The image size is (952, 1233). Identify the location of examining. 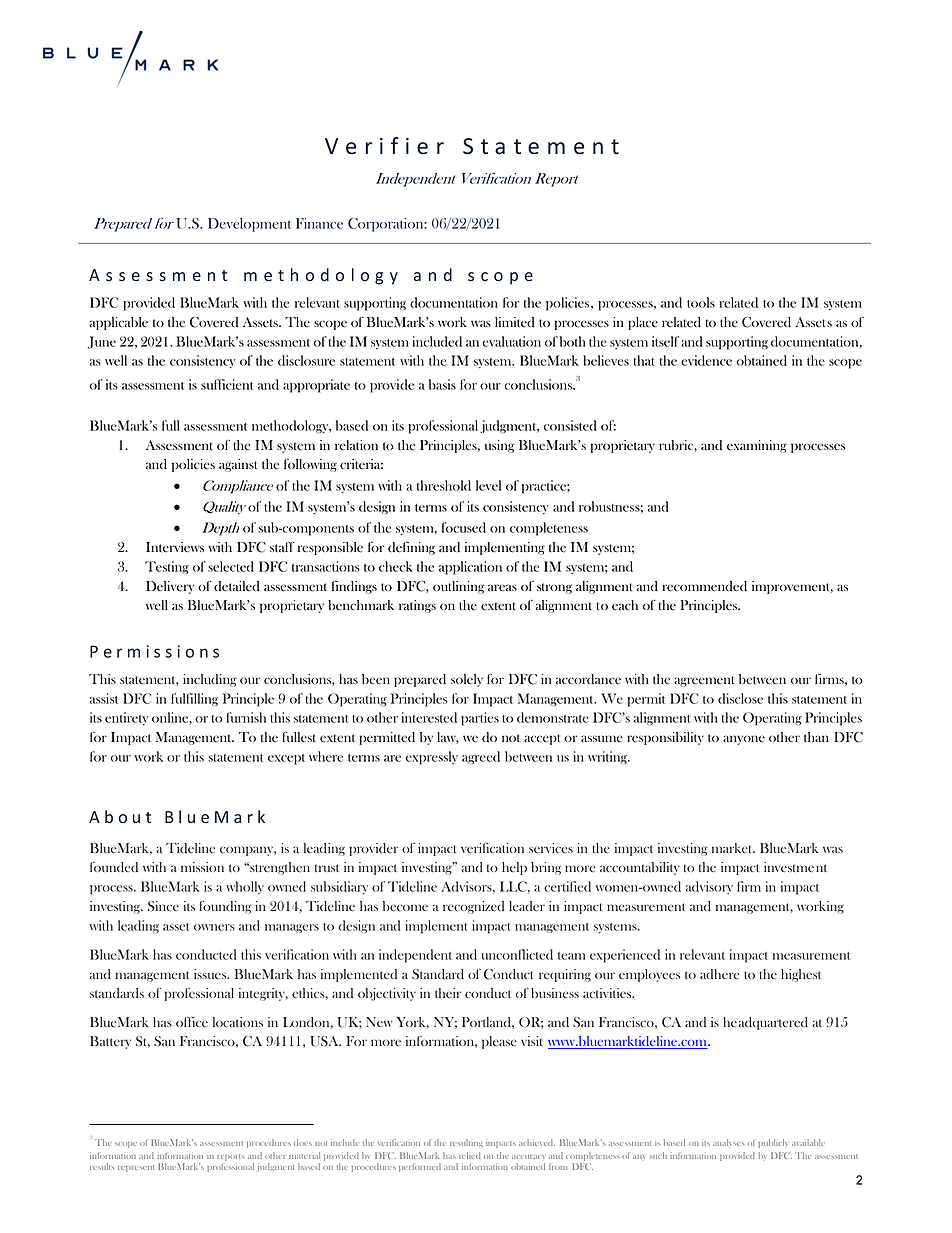
(757, 446).
